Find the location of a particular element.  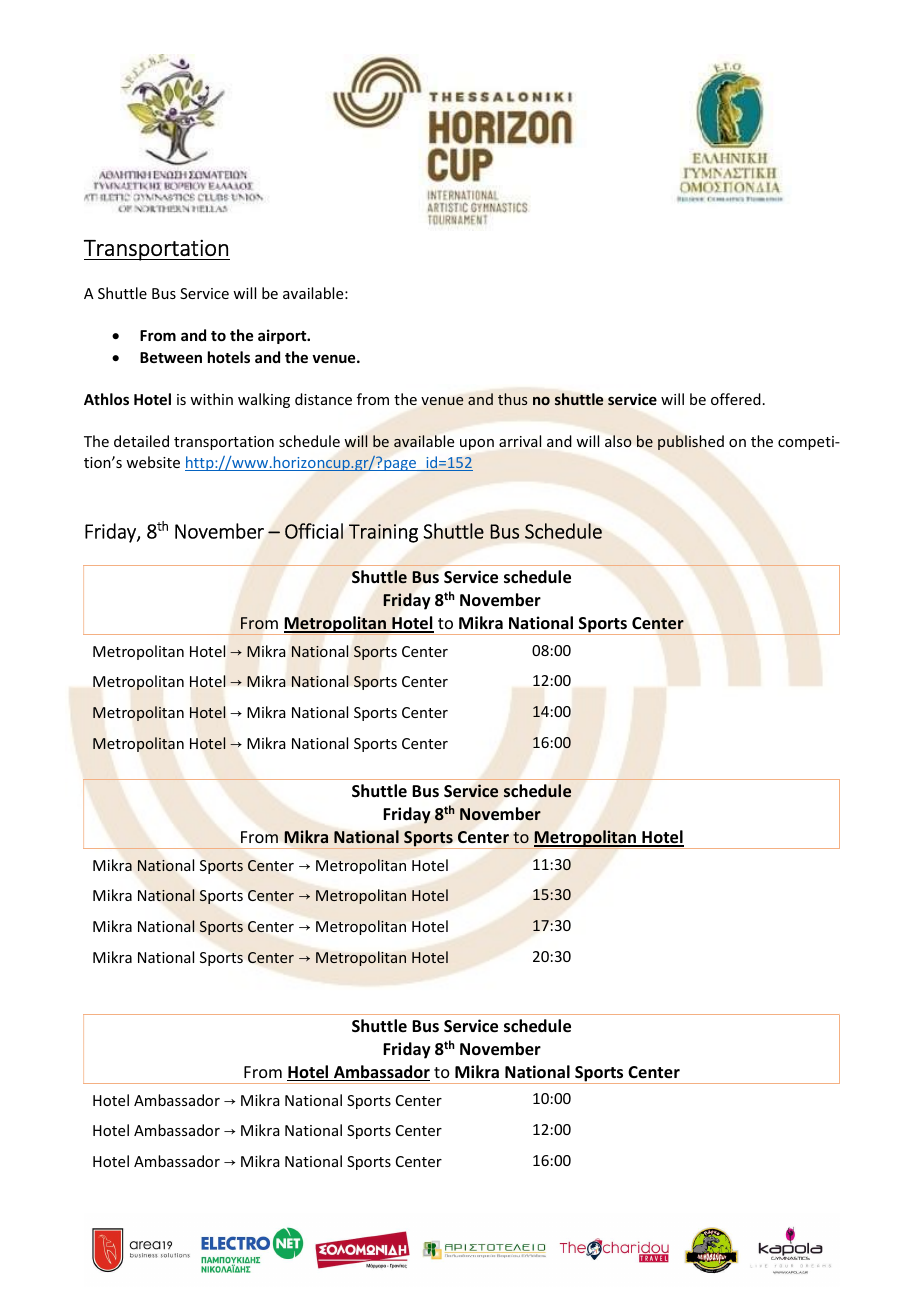

also is located at coordinates (618, 441).
